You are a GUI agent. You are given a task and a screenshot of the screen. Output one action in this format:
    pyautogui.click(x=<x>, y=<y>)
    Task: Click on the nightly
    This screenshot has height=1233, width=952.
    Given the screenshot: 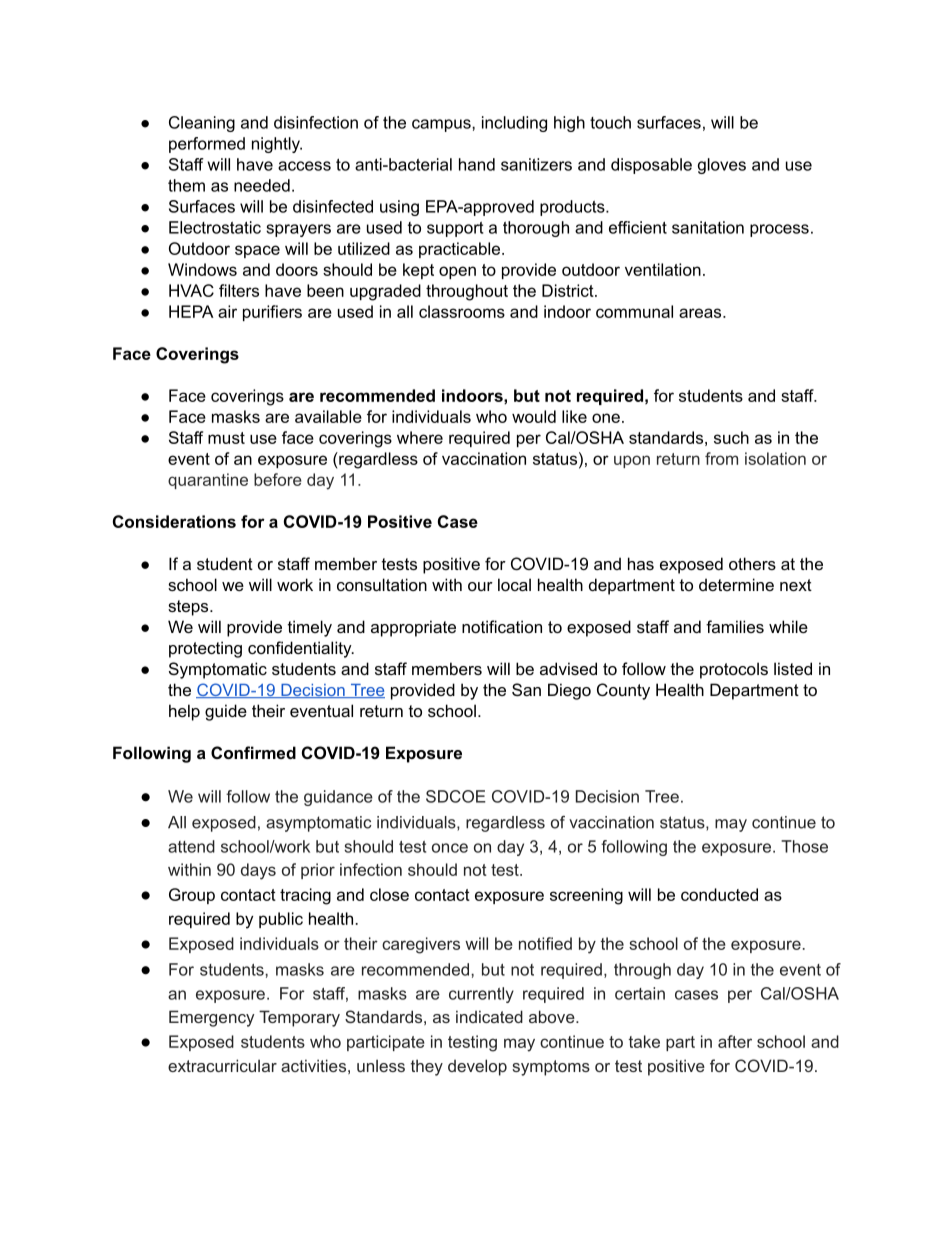 What is the action you would take?
    pyautogui.click(x=277, y=145)
